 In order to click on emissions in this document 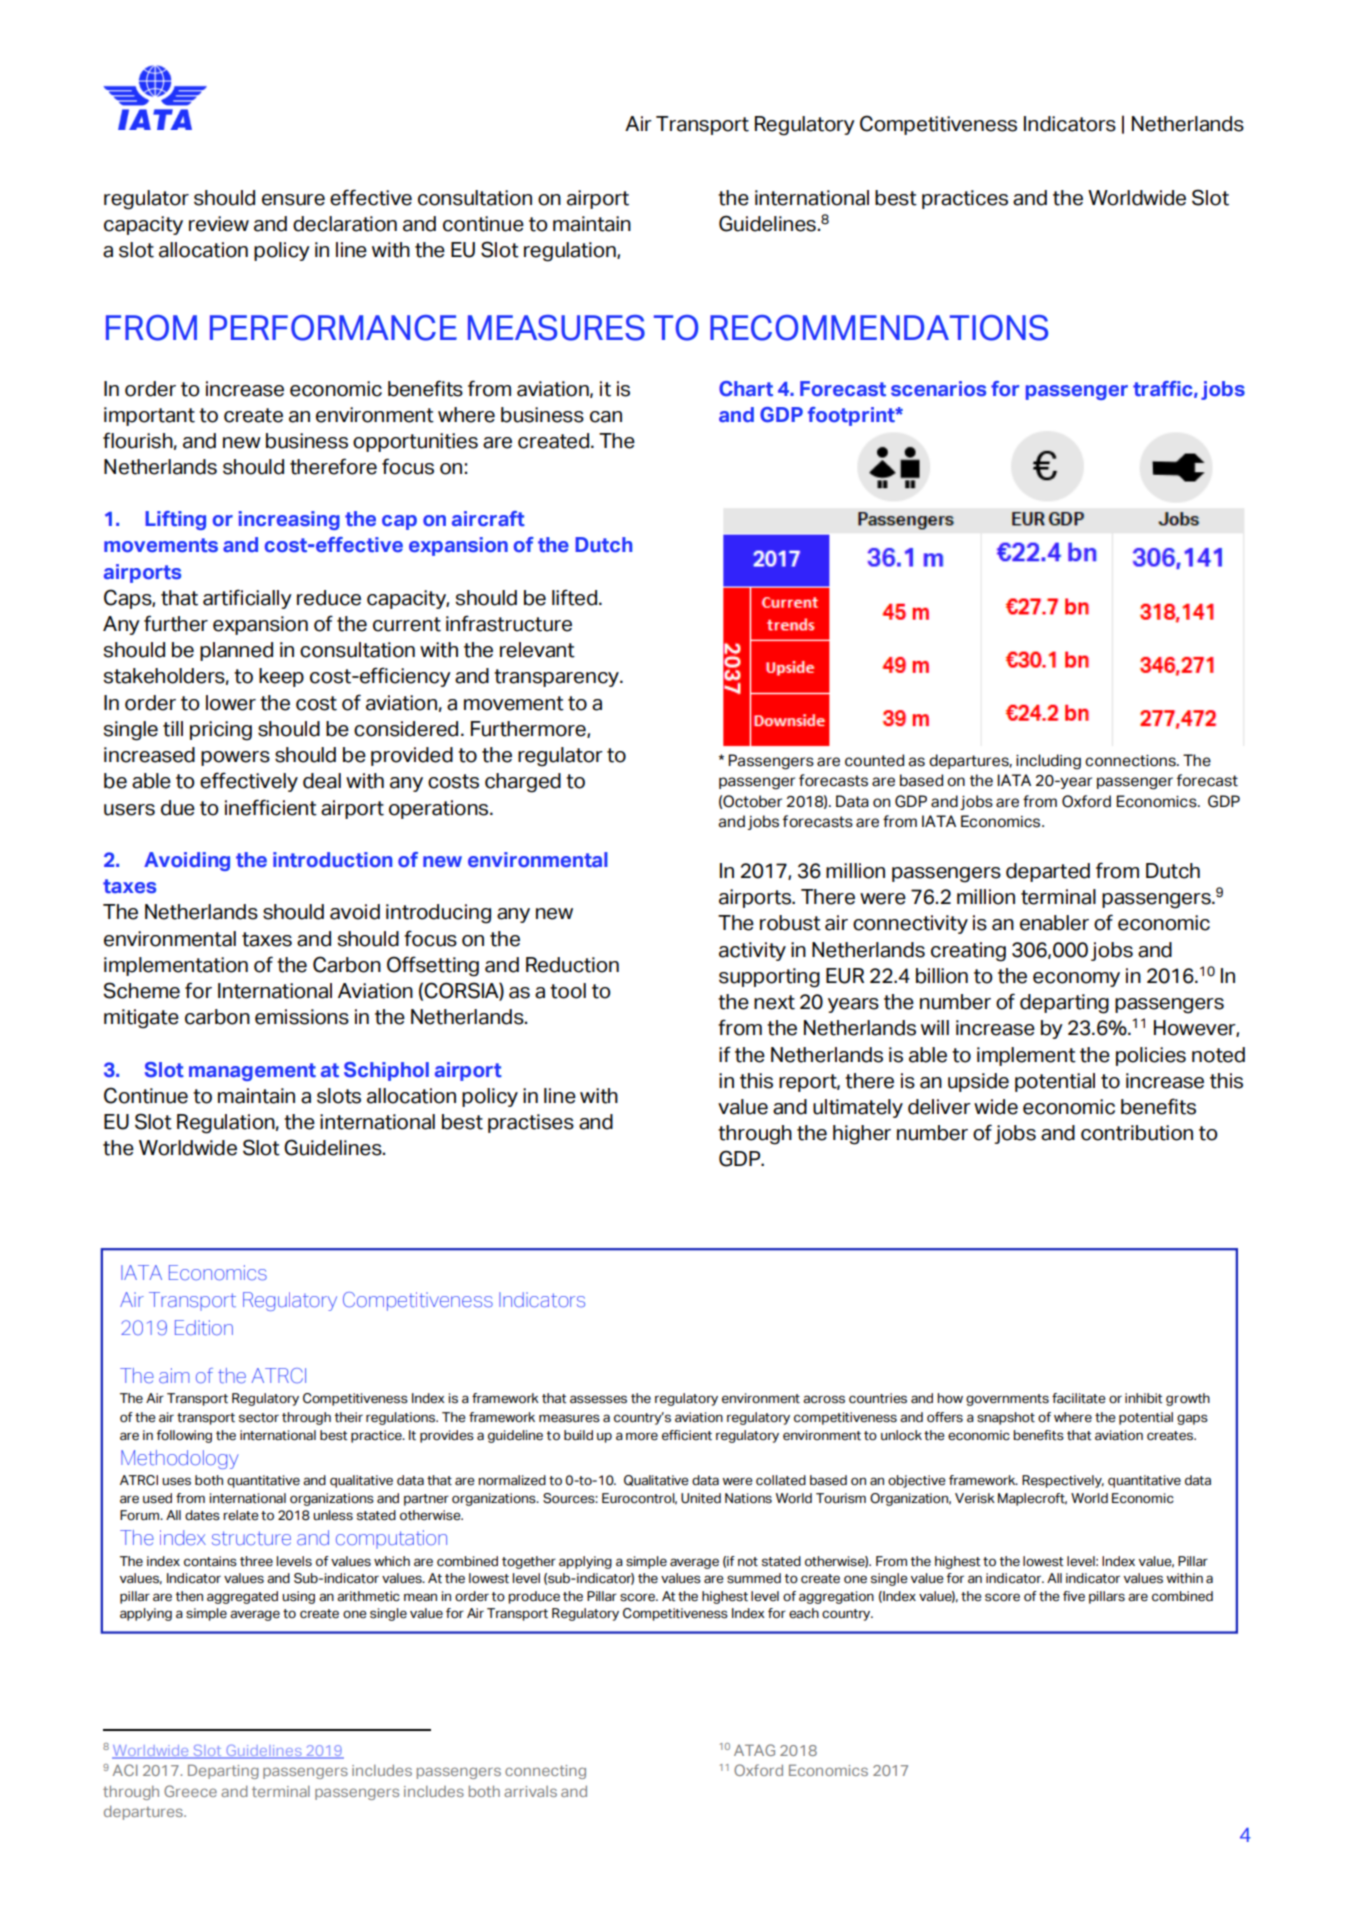, I will do `click(302, 1017)`.
